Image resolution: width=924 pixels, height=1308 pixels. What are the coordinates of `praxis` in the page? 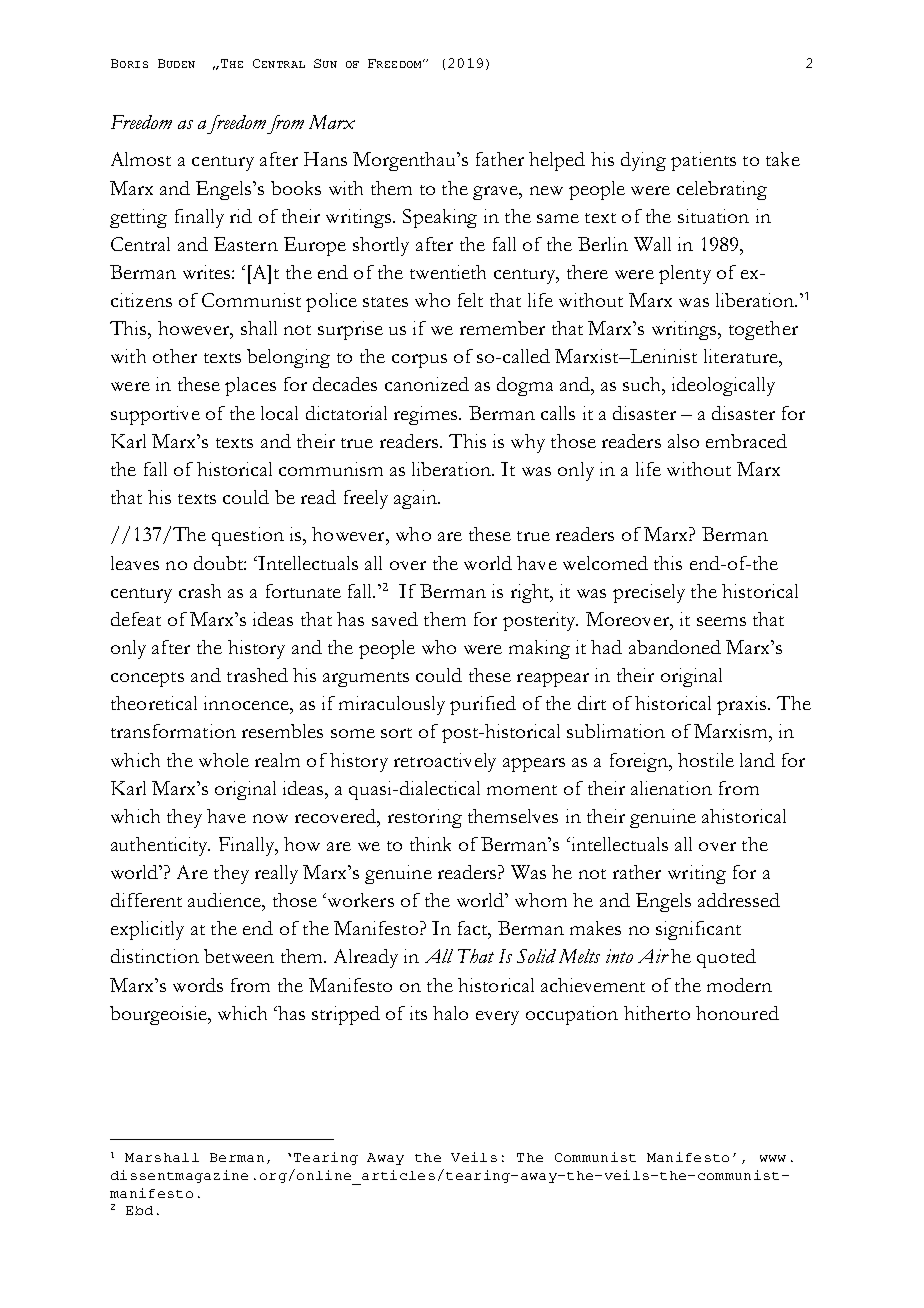 It's located at (743, 705).
